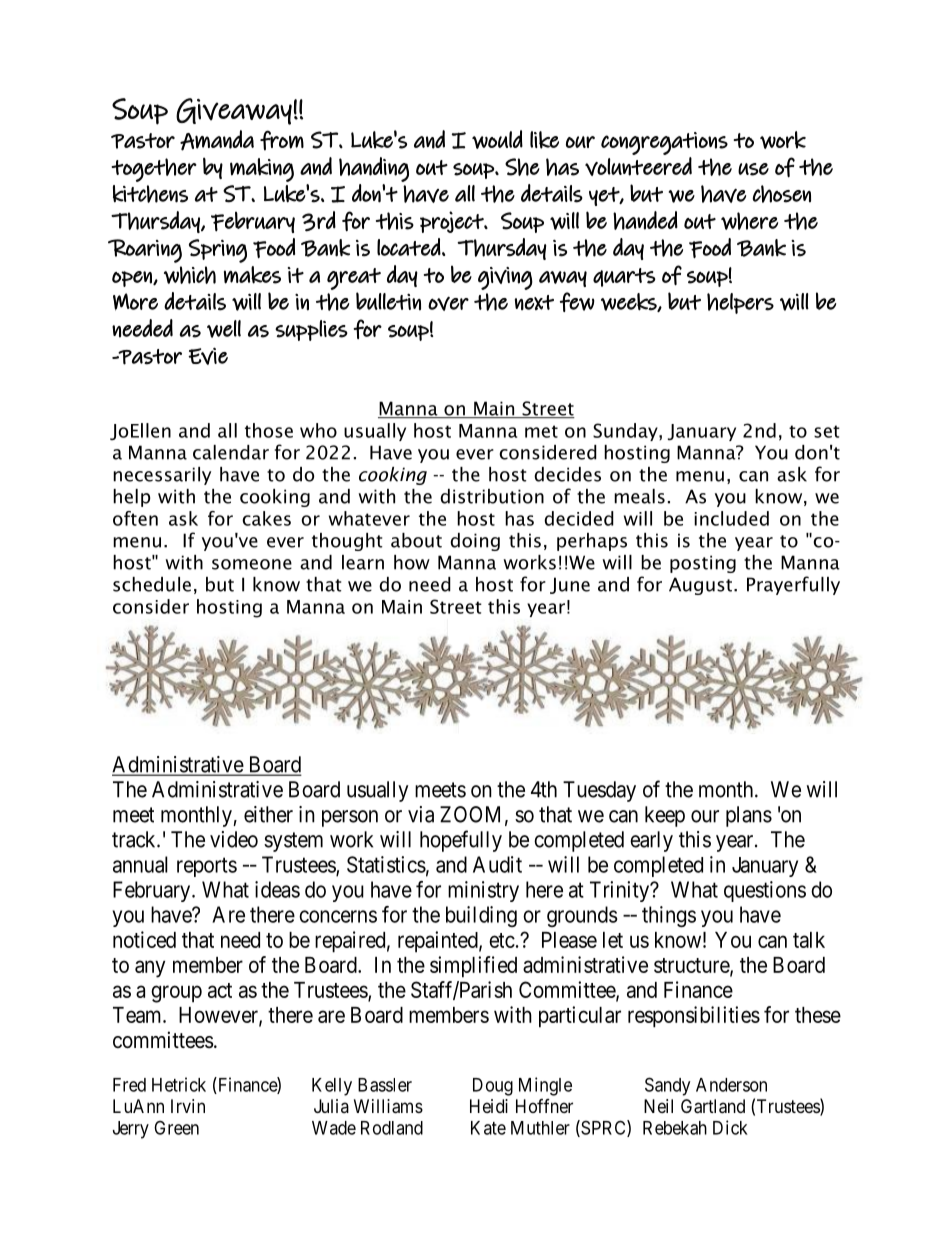  I want to click on either, so click(268, 814).
